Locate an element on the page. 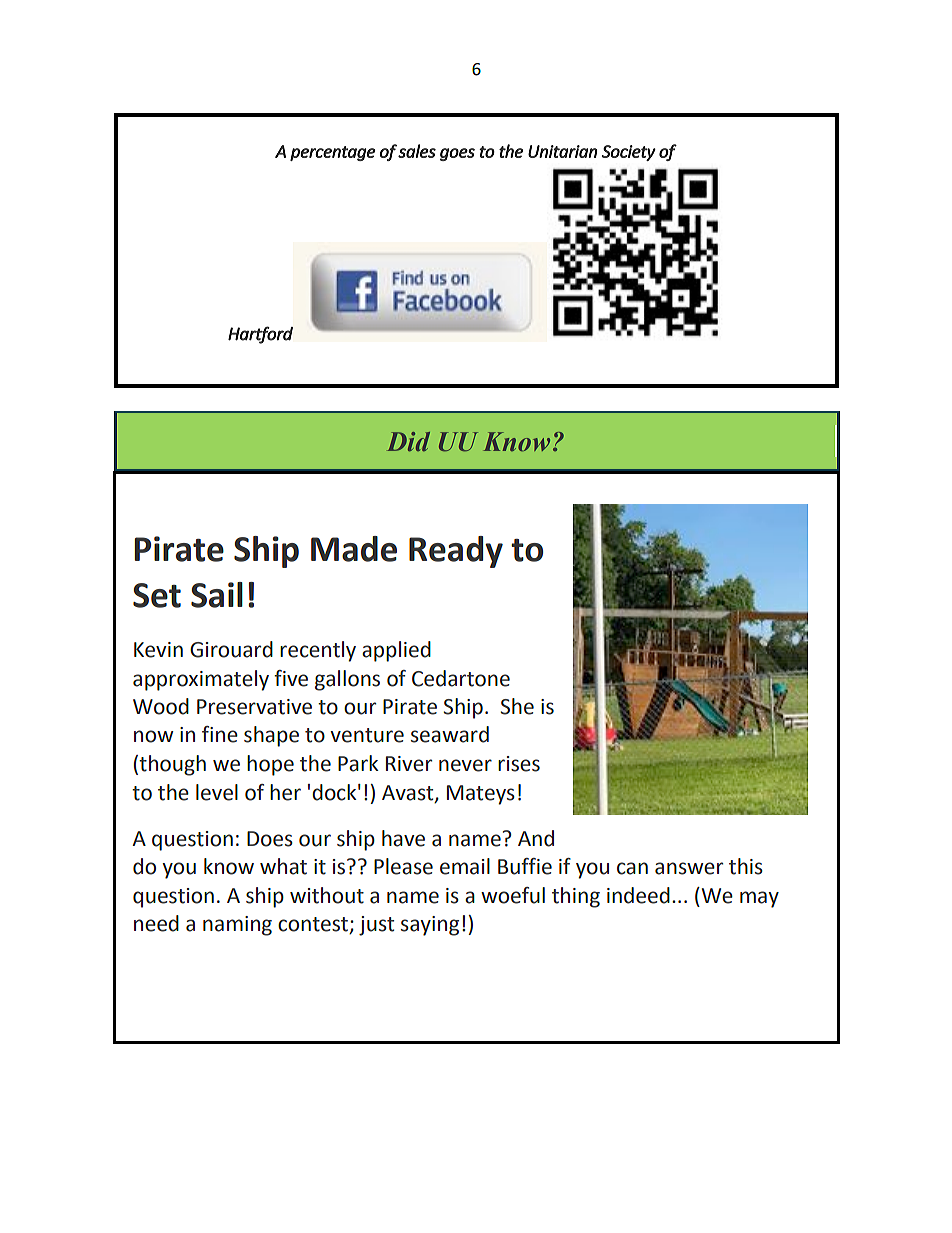 Image resolution: width=952 pixels, height=1233 pixels. Society is located at coordinates (628, 153).
